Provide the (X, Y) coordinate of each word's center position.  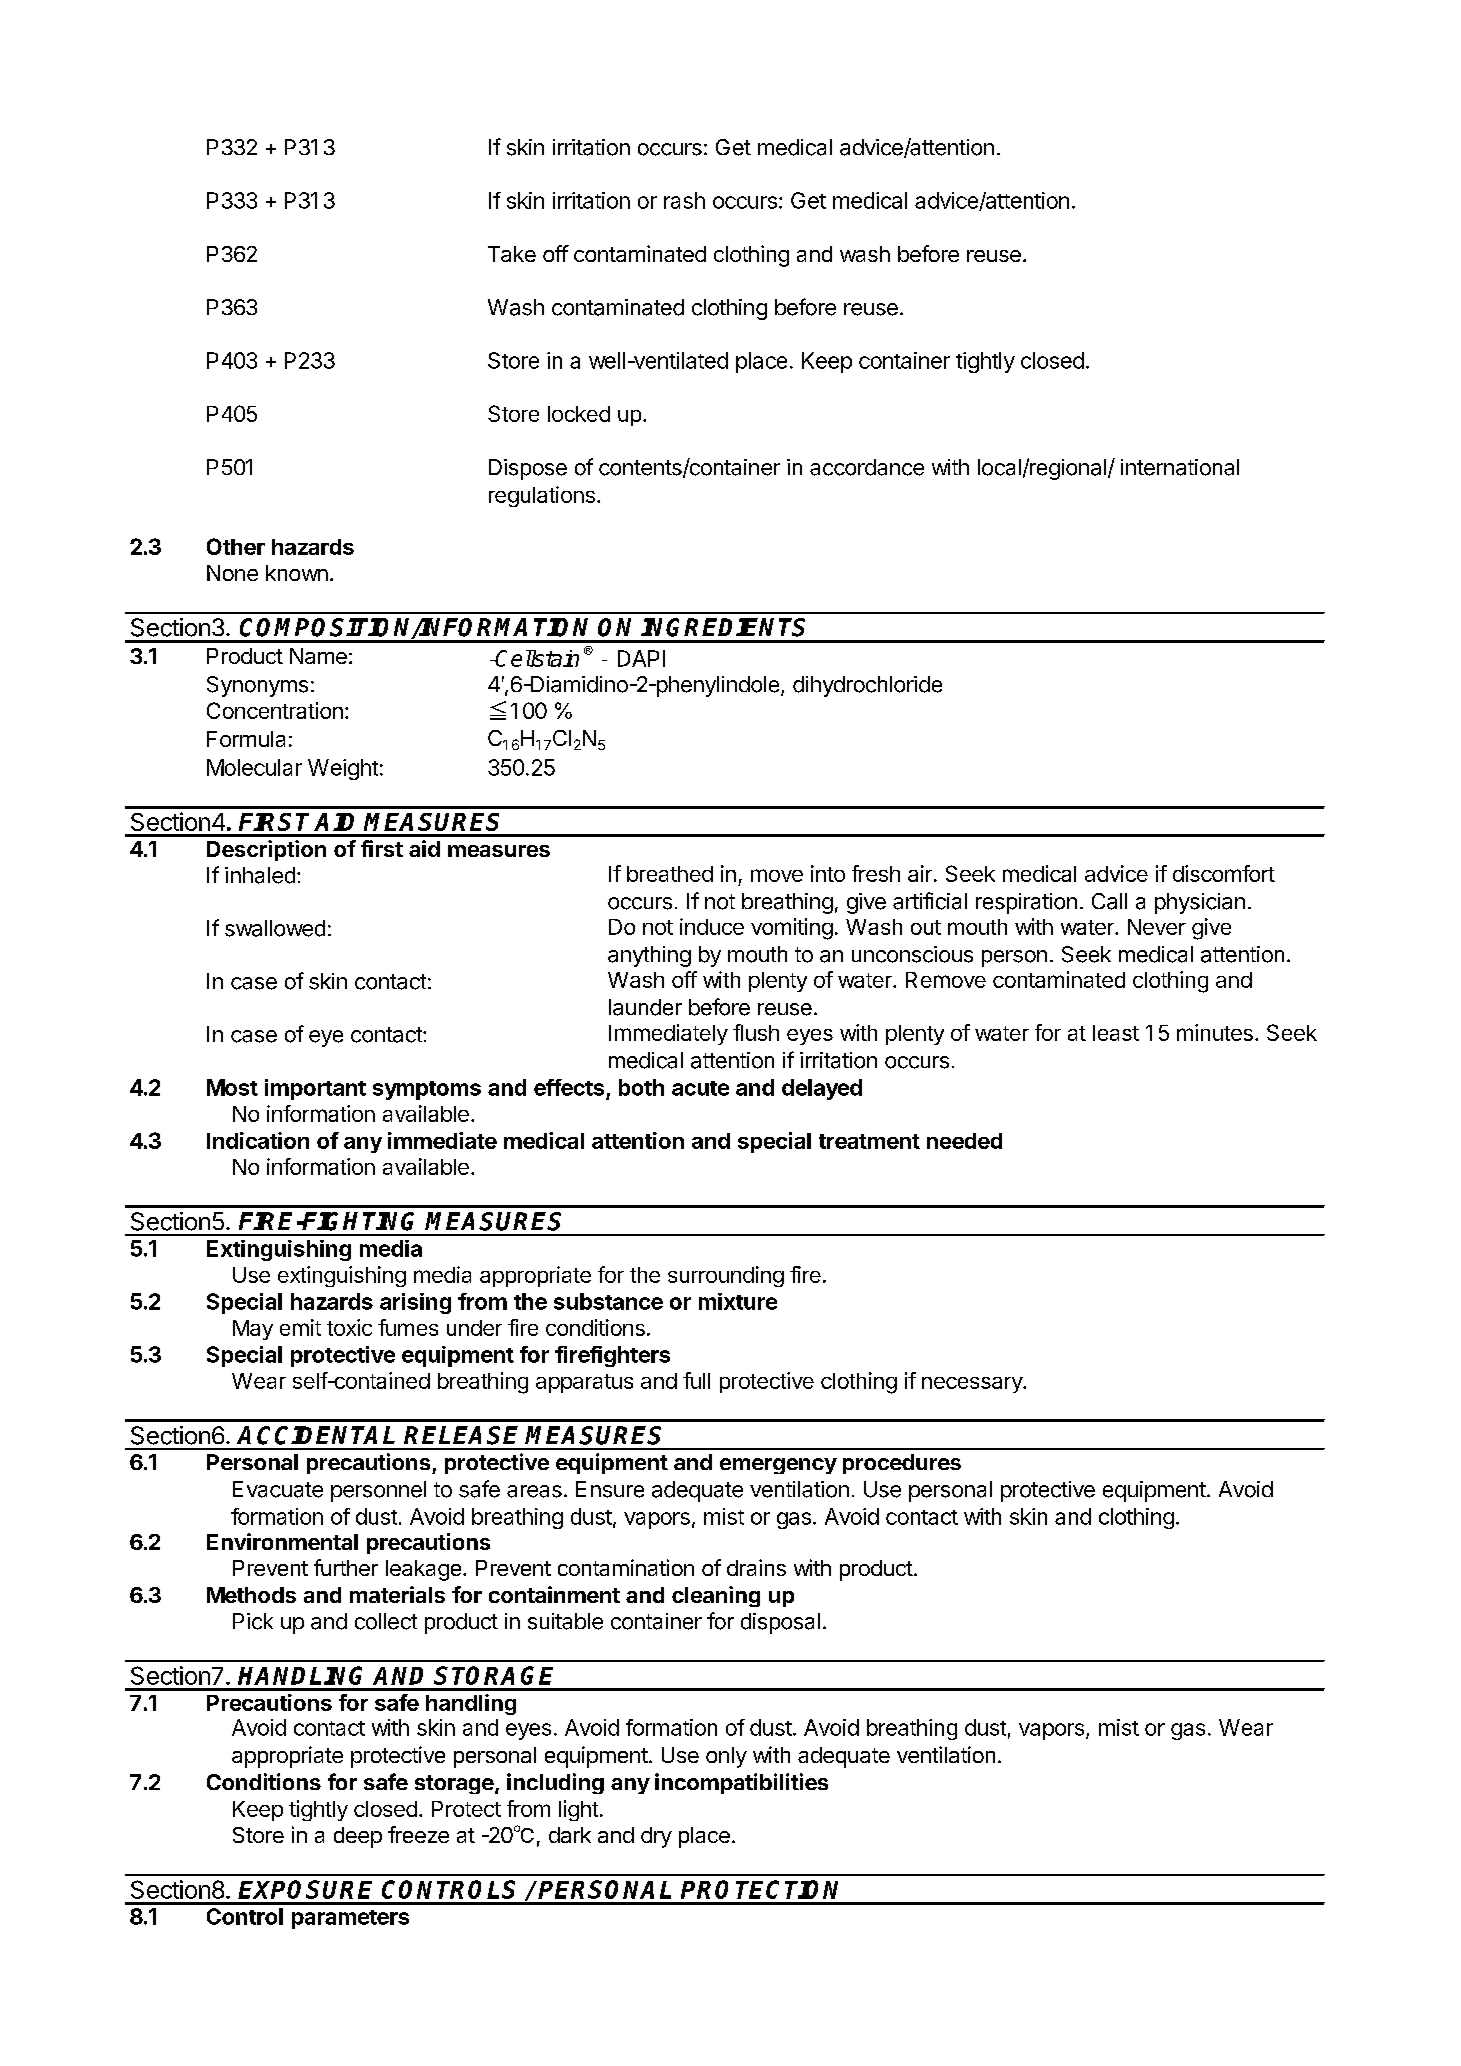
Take (512, 254)
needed (964, 1141)
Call (1109, 901)
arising (415, 1303)
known (297, 573)
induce (712, 926)
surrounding (726, 1276)
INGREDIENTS (723, 627)
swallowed (275, 928)
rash (684, 200)
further (346, 1567)
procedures (902, 1464)
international (1180, 467)
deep (358, 1837)
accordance (867, 467)
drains (756, 1567)
